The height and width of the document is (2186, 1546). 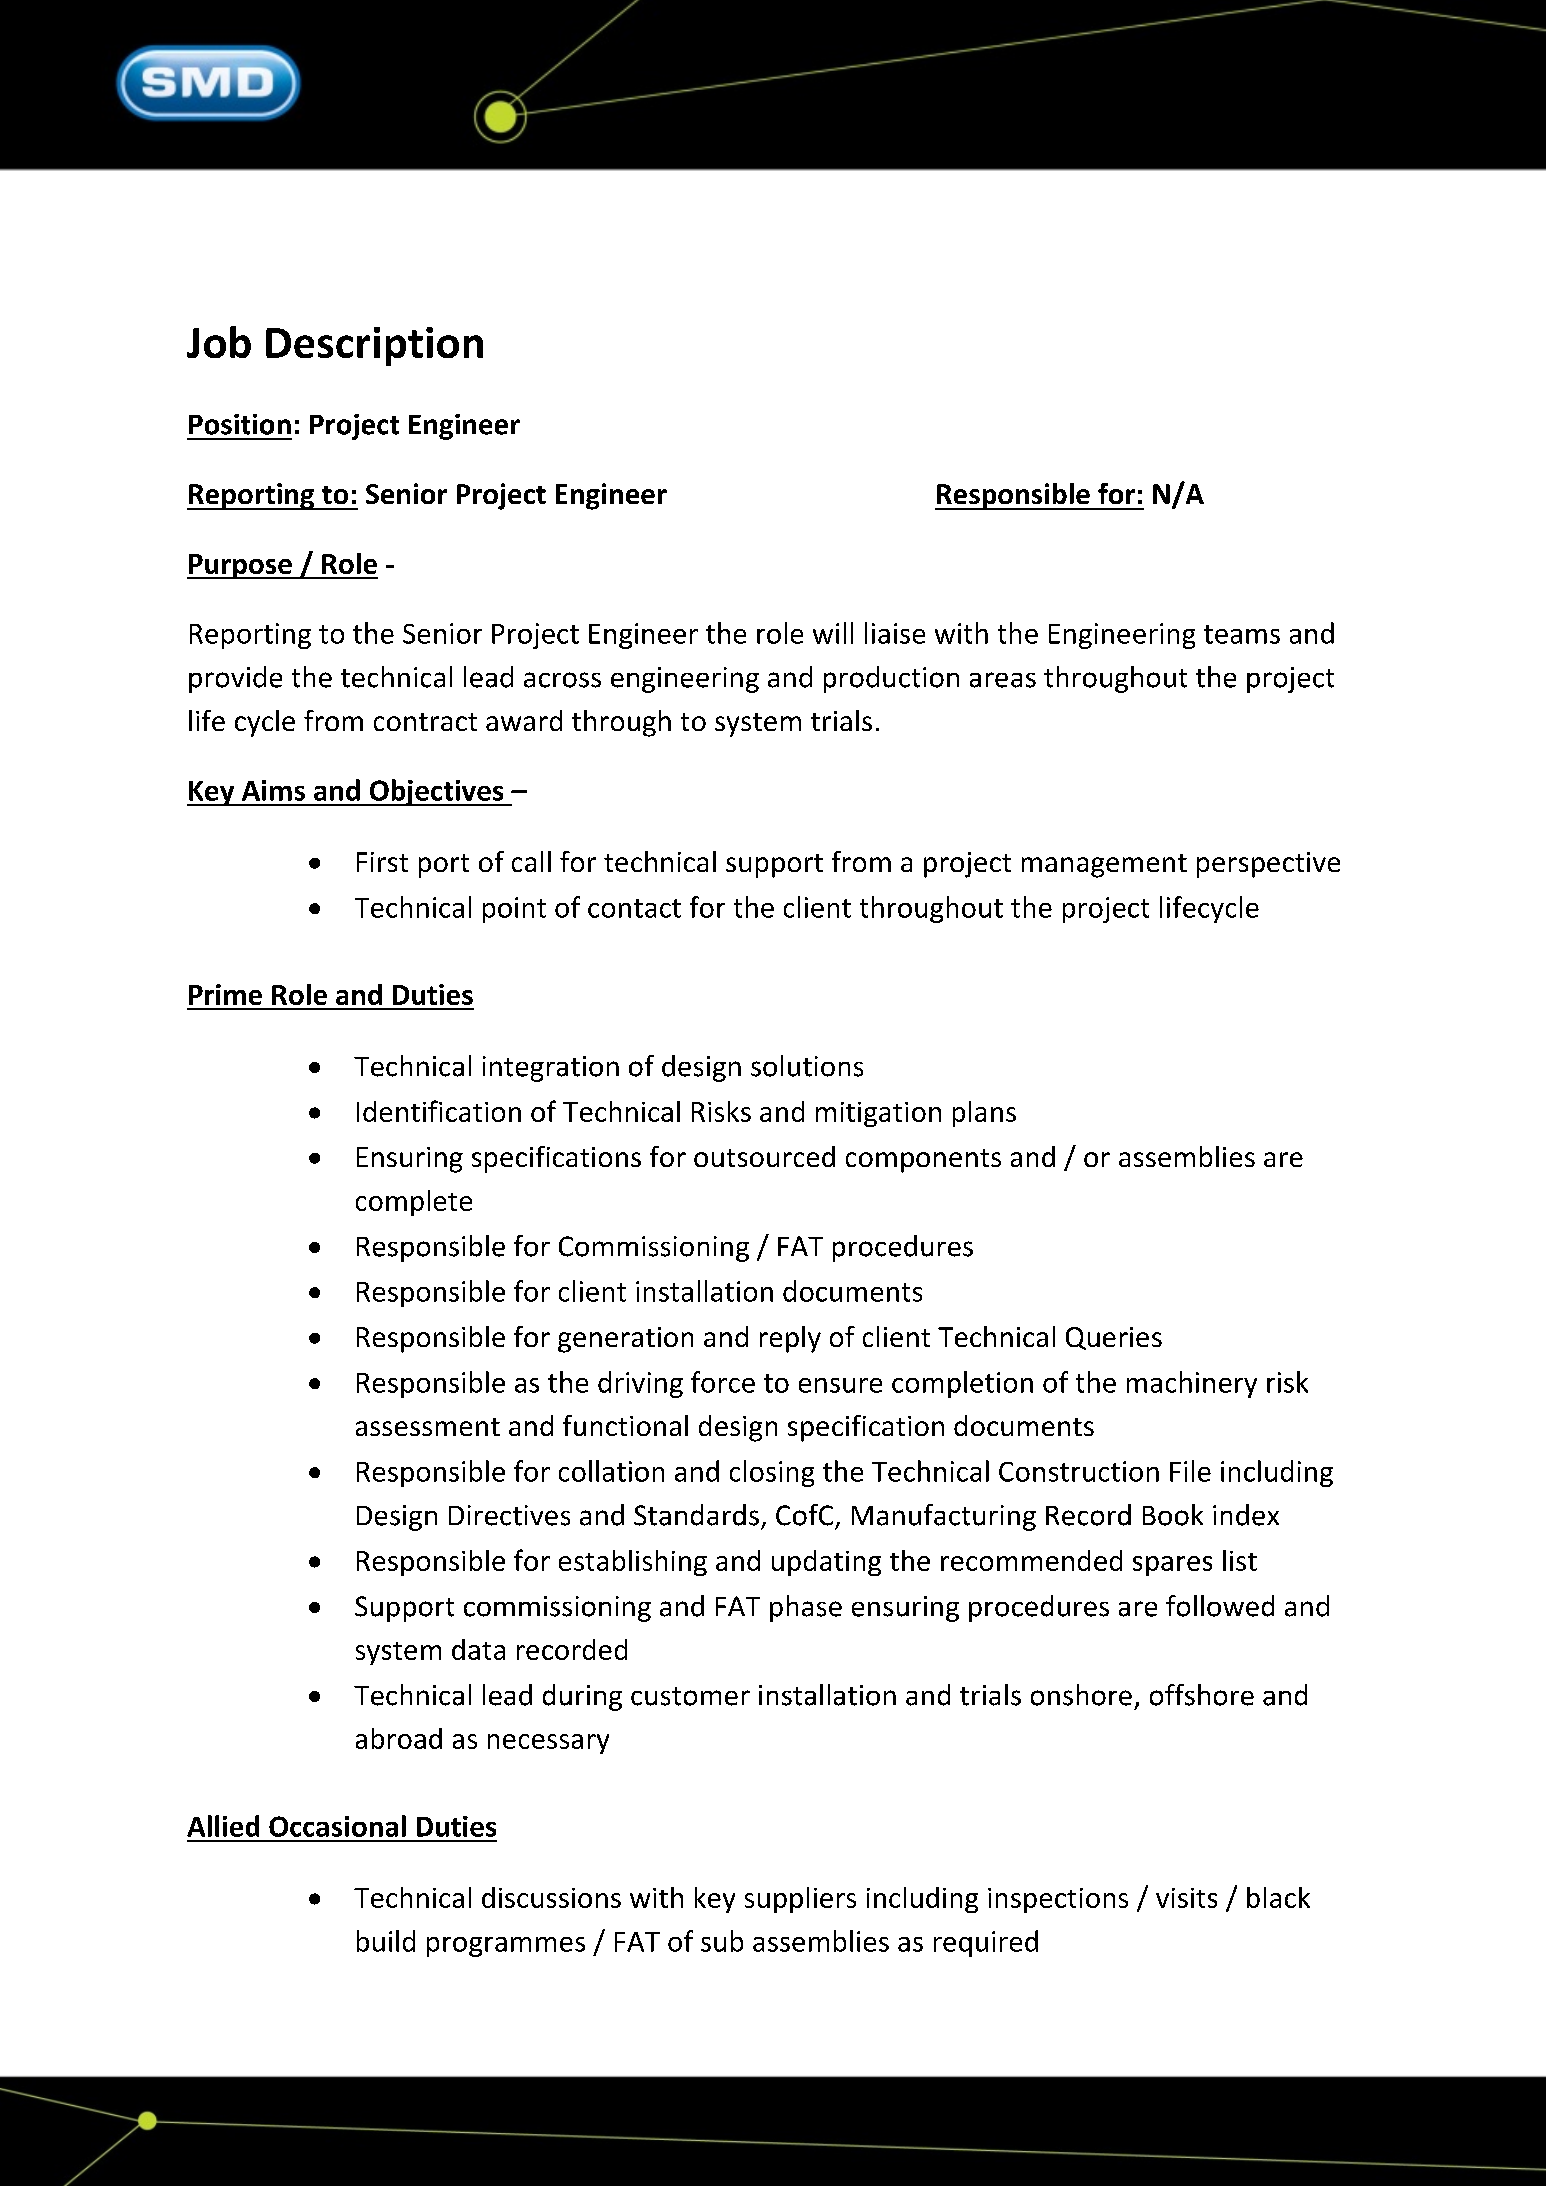 I want to click on assessment, so click(x=428, y=1427).
